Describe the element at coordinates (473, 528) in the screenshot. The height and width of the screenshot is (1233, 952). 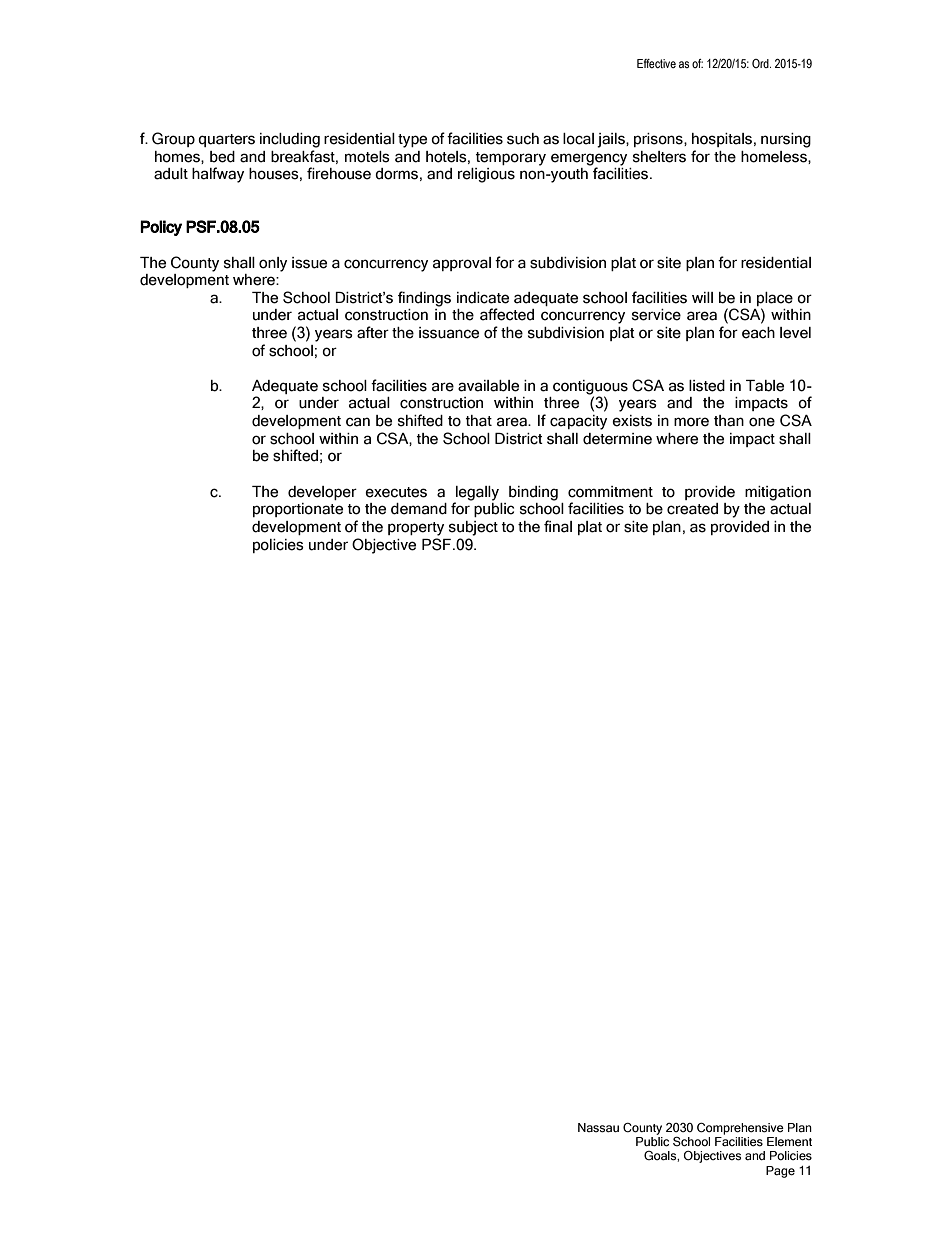
I see `subject` at that location.
